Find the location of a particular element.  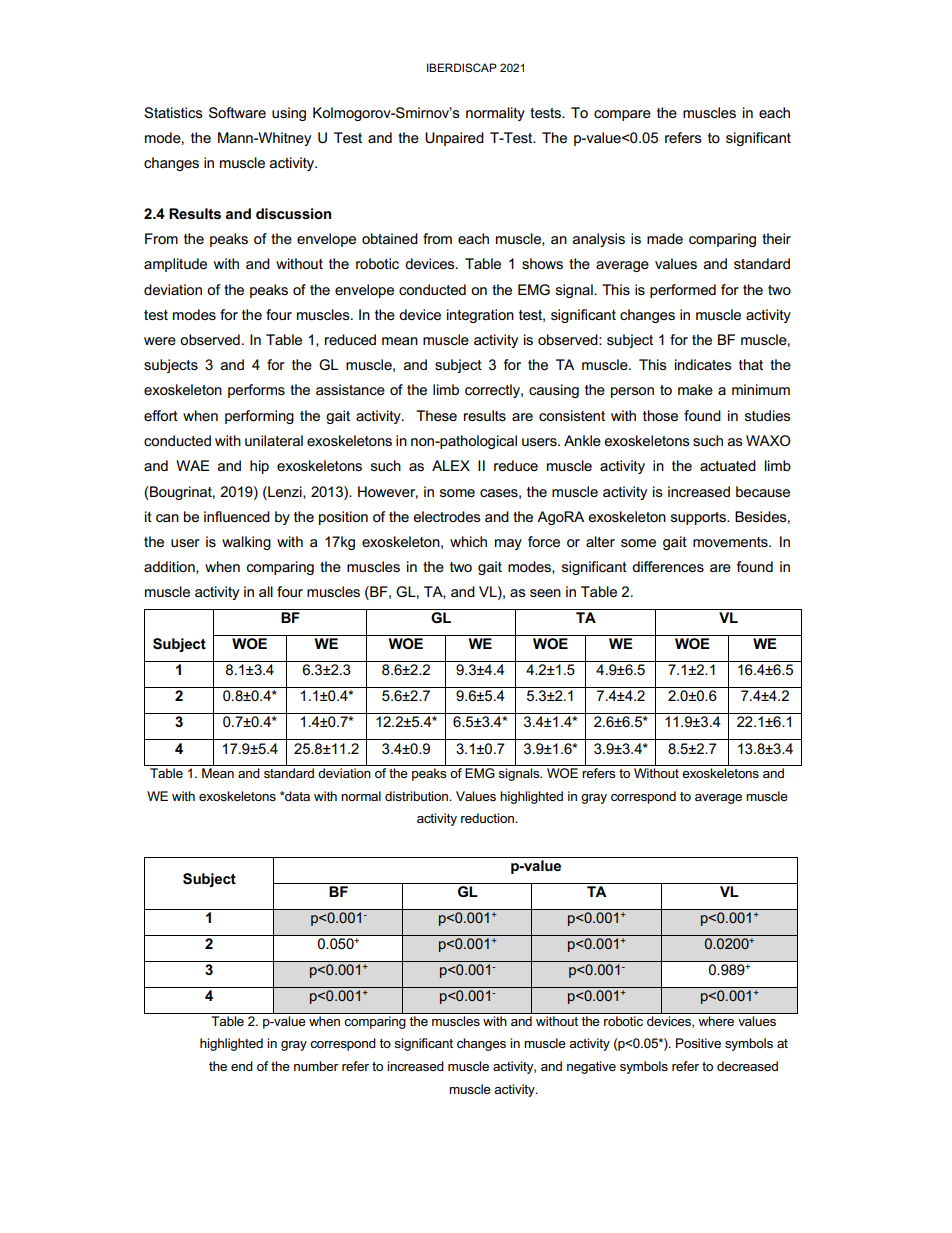

compare is located at coordinates (622, 115).
